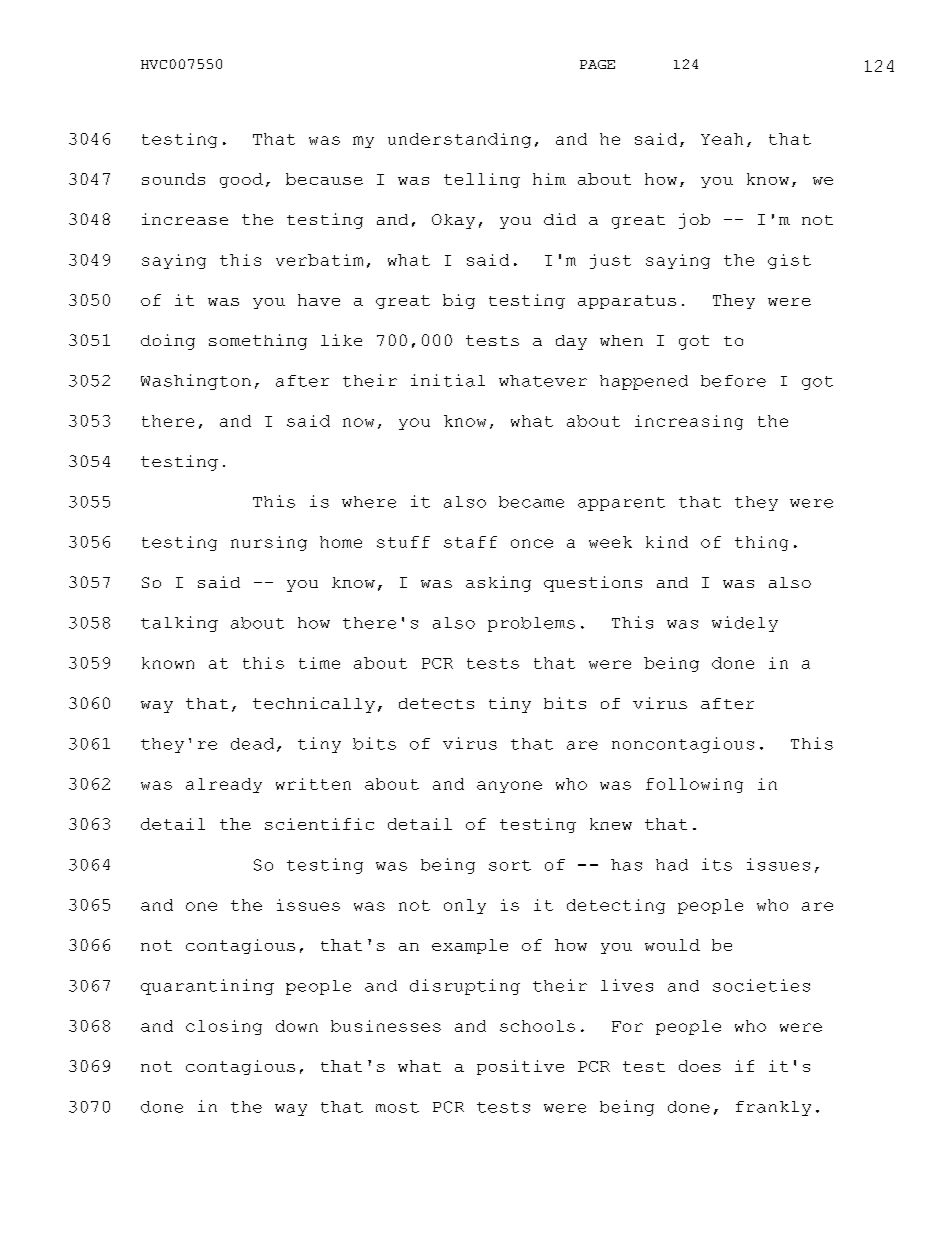 This page has width=952, height=1233. Describe the element at coordinates (520, 1067) in the page. I see `positive` at that location.
